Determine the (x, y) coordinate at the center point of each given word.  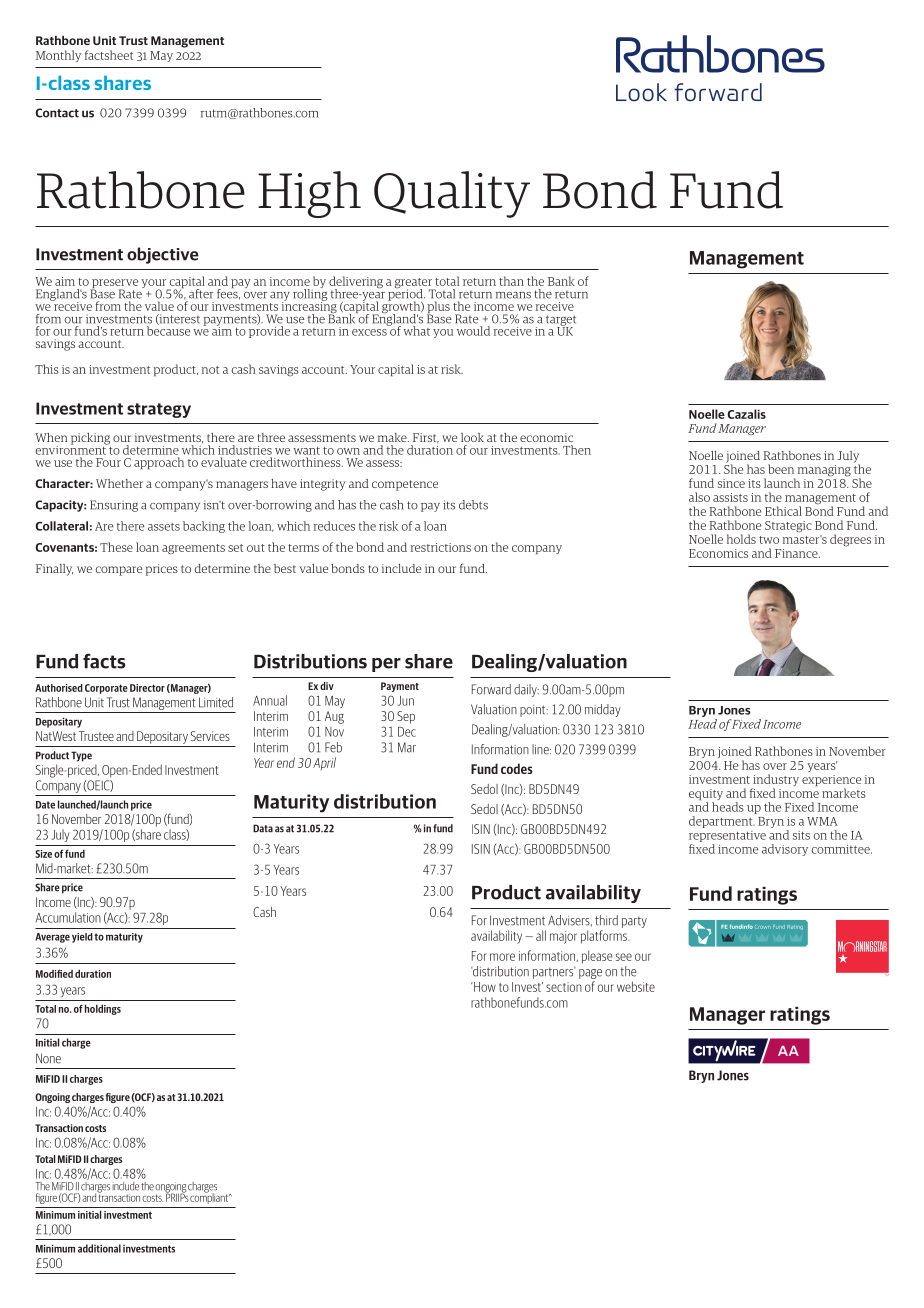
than (511, 281)
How (484, 987)
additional (99, 1248)
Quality (452, 194)
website (636, 986)
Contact (57, 113)
